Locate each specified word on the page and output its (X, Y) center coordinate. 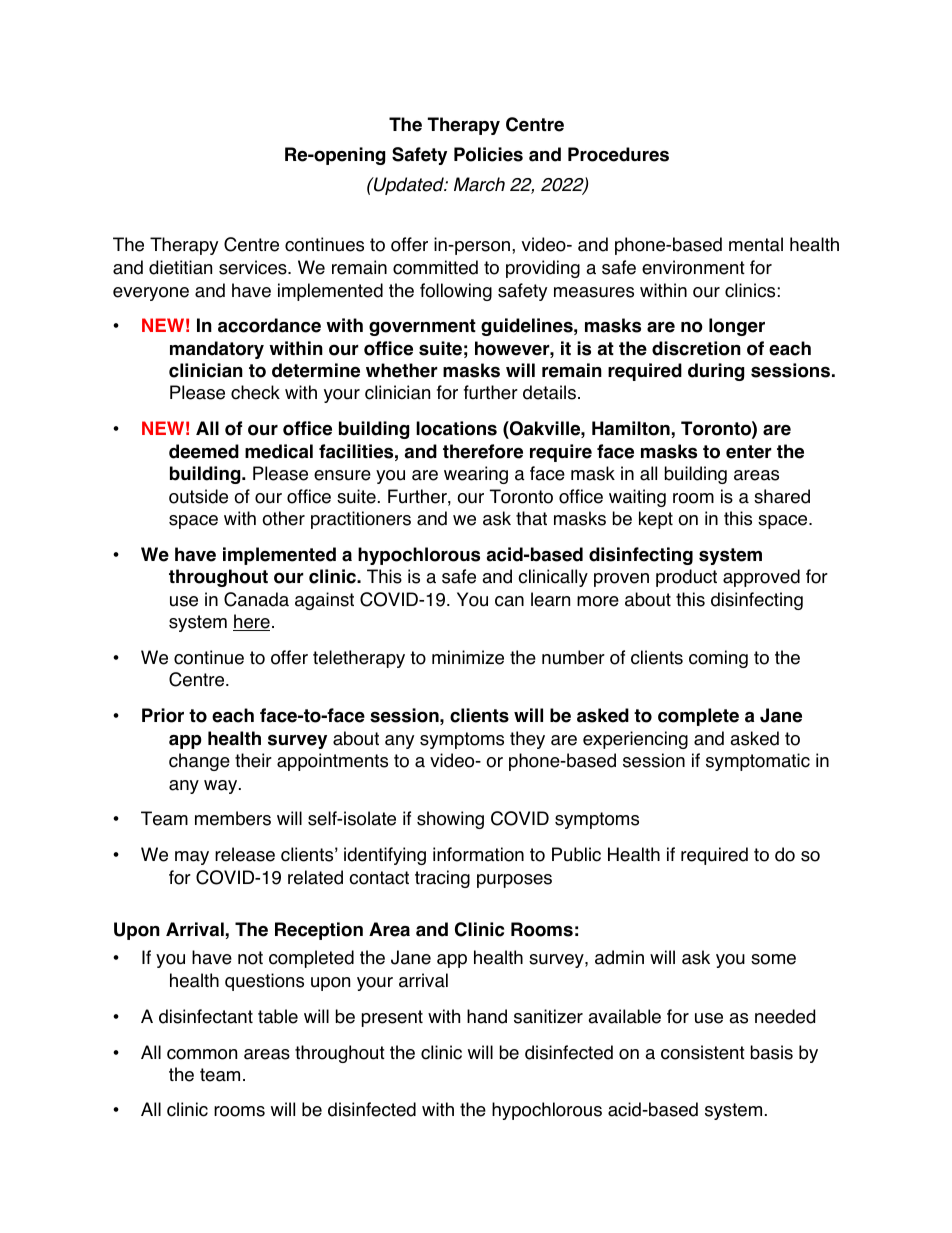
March (479, 184)
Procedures (618, 154)
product (686, 578)
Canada (256, 599)
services (254, 267)
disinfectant (206, 1016)
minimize (468, 657)
